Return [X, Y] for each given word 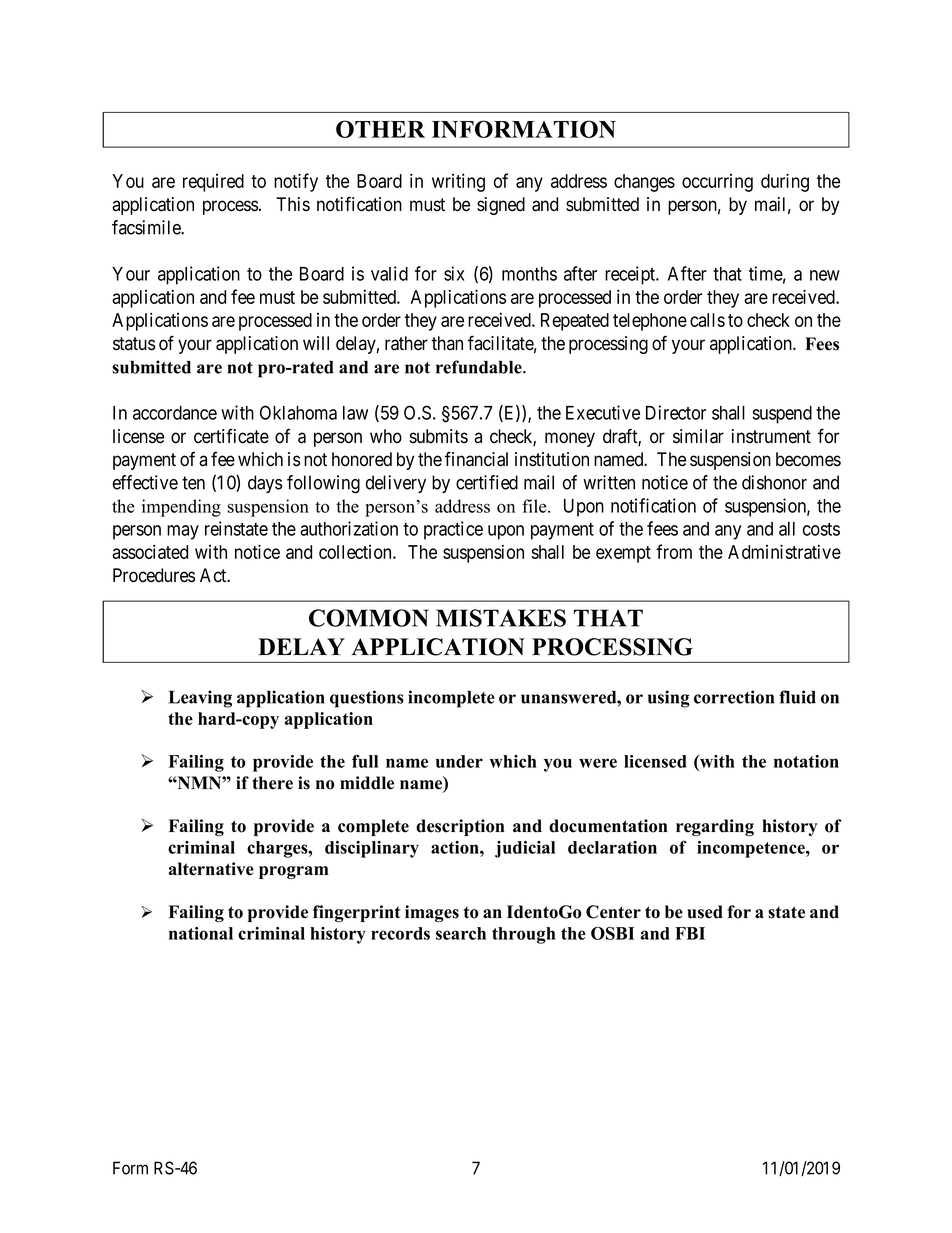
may [183, 532]
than [447, 343]
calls [707, 320]
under [459, 761]
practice [453, 530]
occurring [717, 183]
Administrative [784, 551]
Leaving [200, 699]
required [213, 183]
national [201, 933]
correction [734, 697]
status [134, 344]
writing [458, 182]
